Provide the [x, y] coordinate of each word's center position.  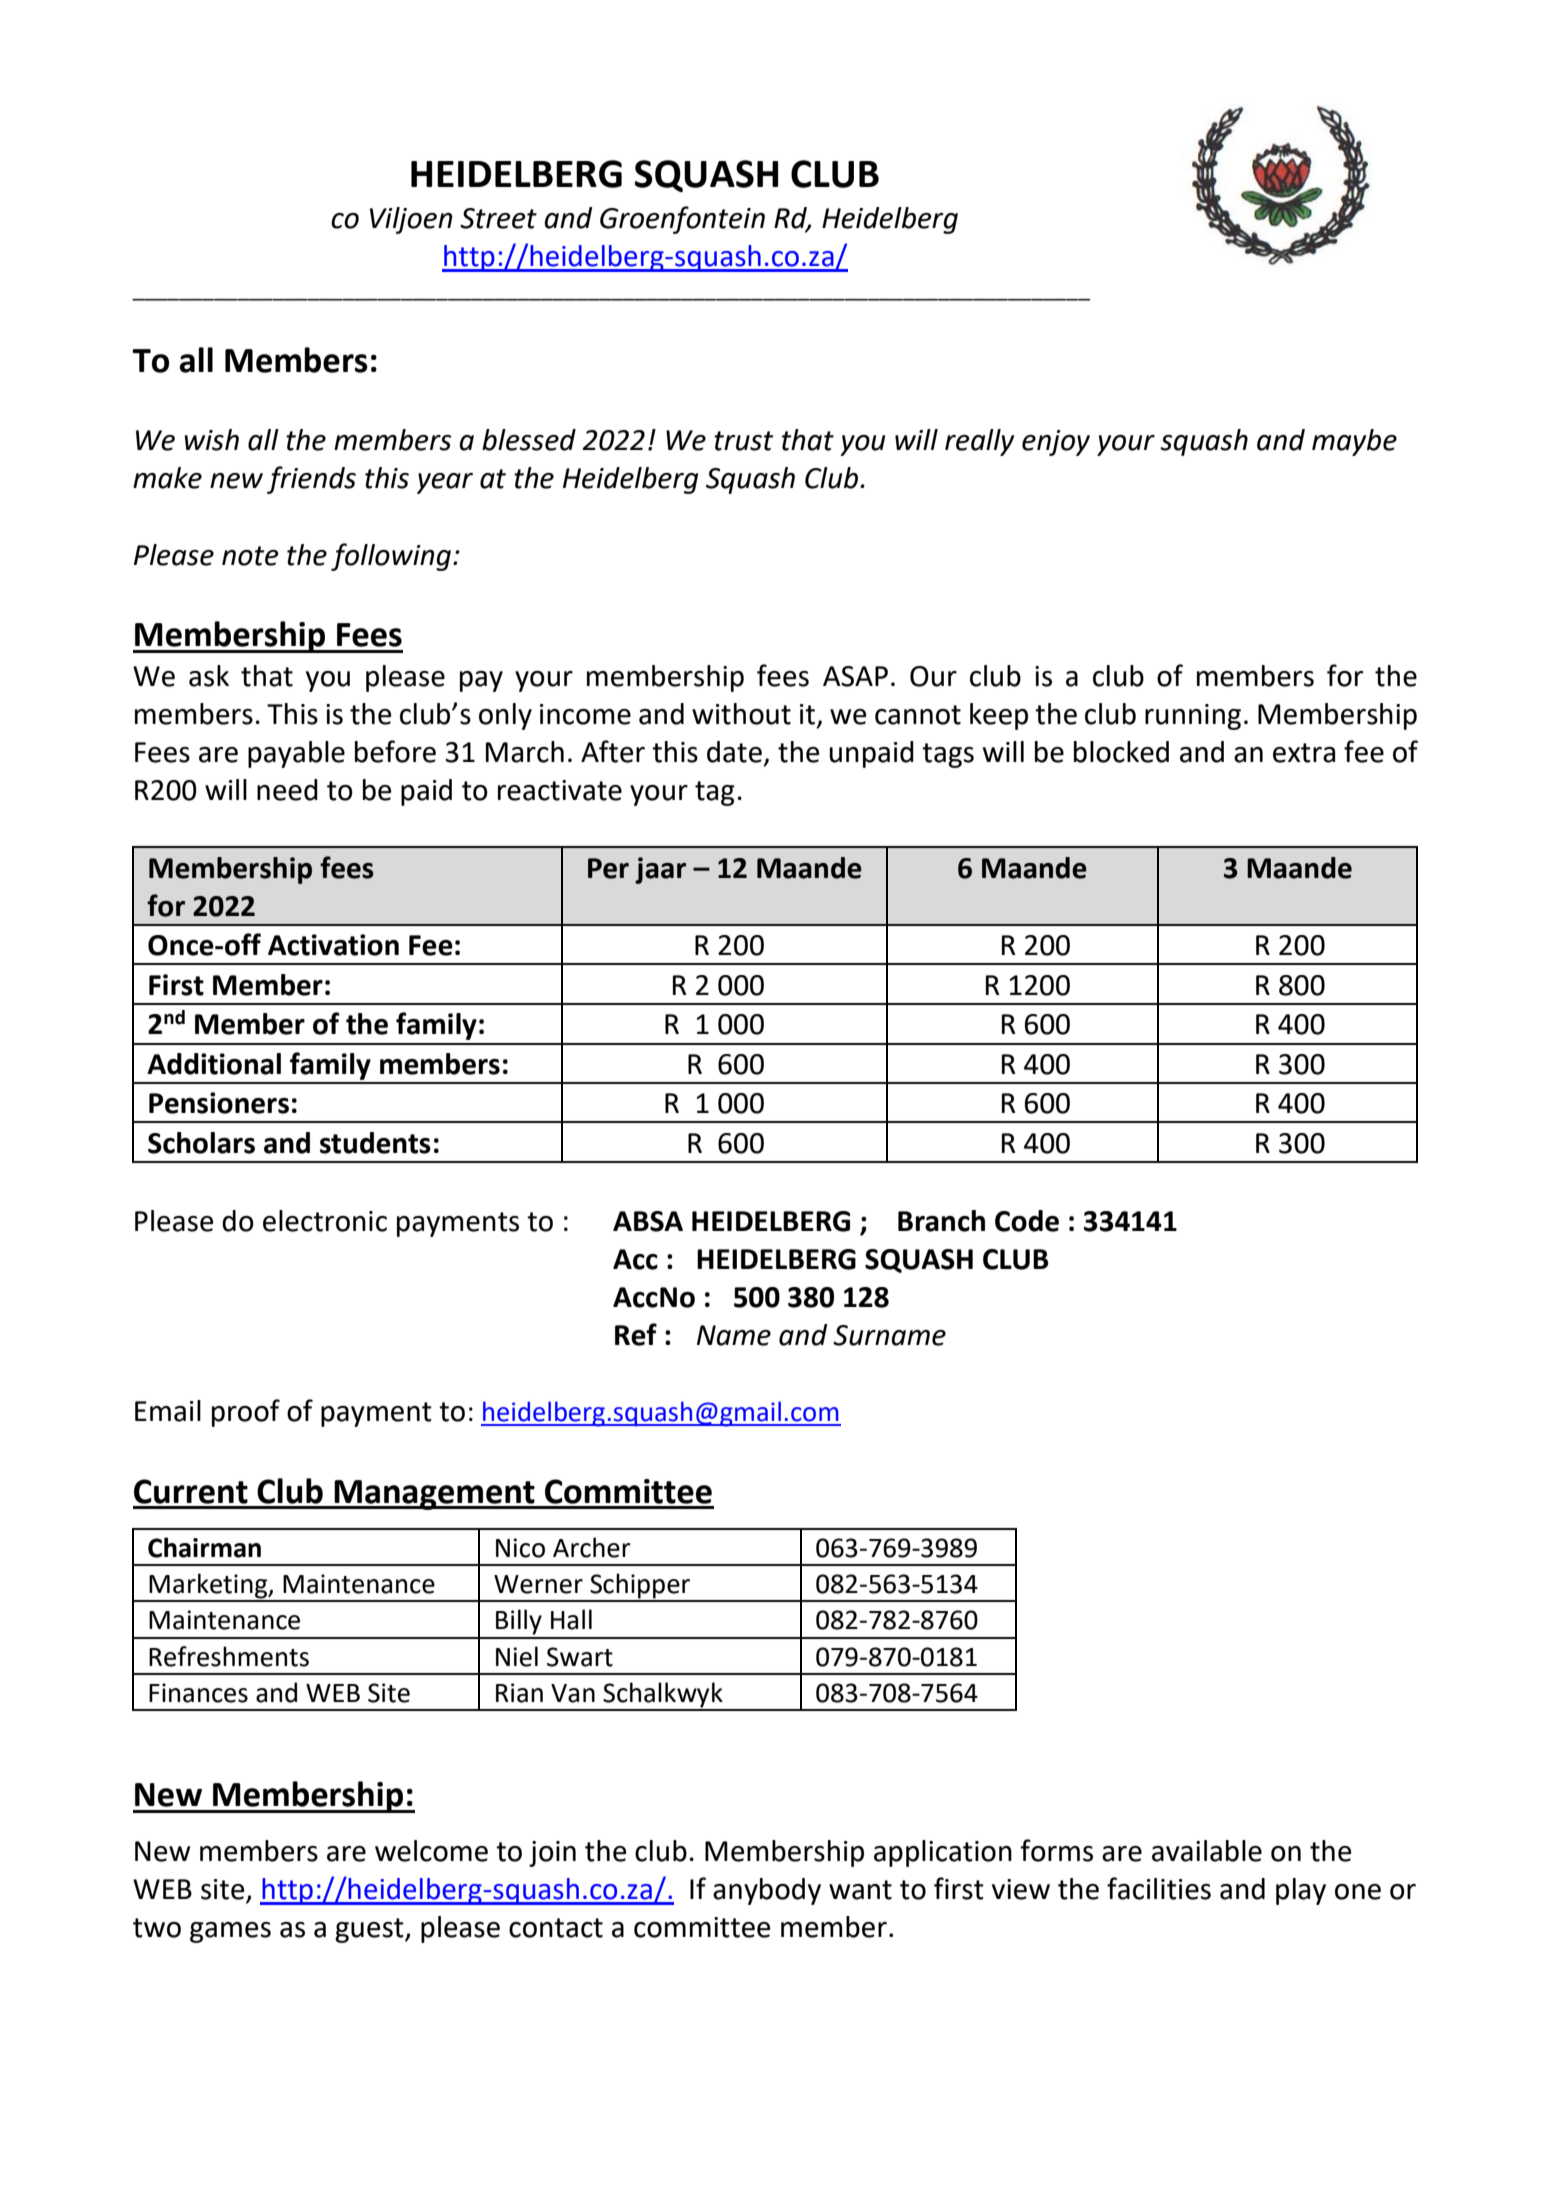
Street [498, 218]
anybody [767, 1891]
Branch [941, 1221]
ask [209, 676]
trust [743, 441]
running [1193, 717]
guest [370, 1930]
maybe [1354, 442]
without [741, 714]
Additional [214, 1064]
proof [246, 1413]
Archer [592, 1547]
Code [1027, 1221]
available [1207, 1851]
